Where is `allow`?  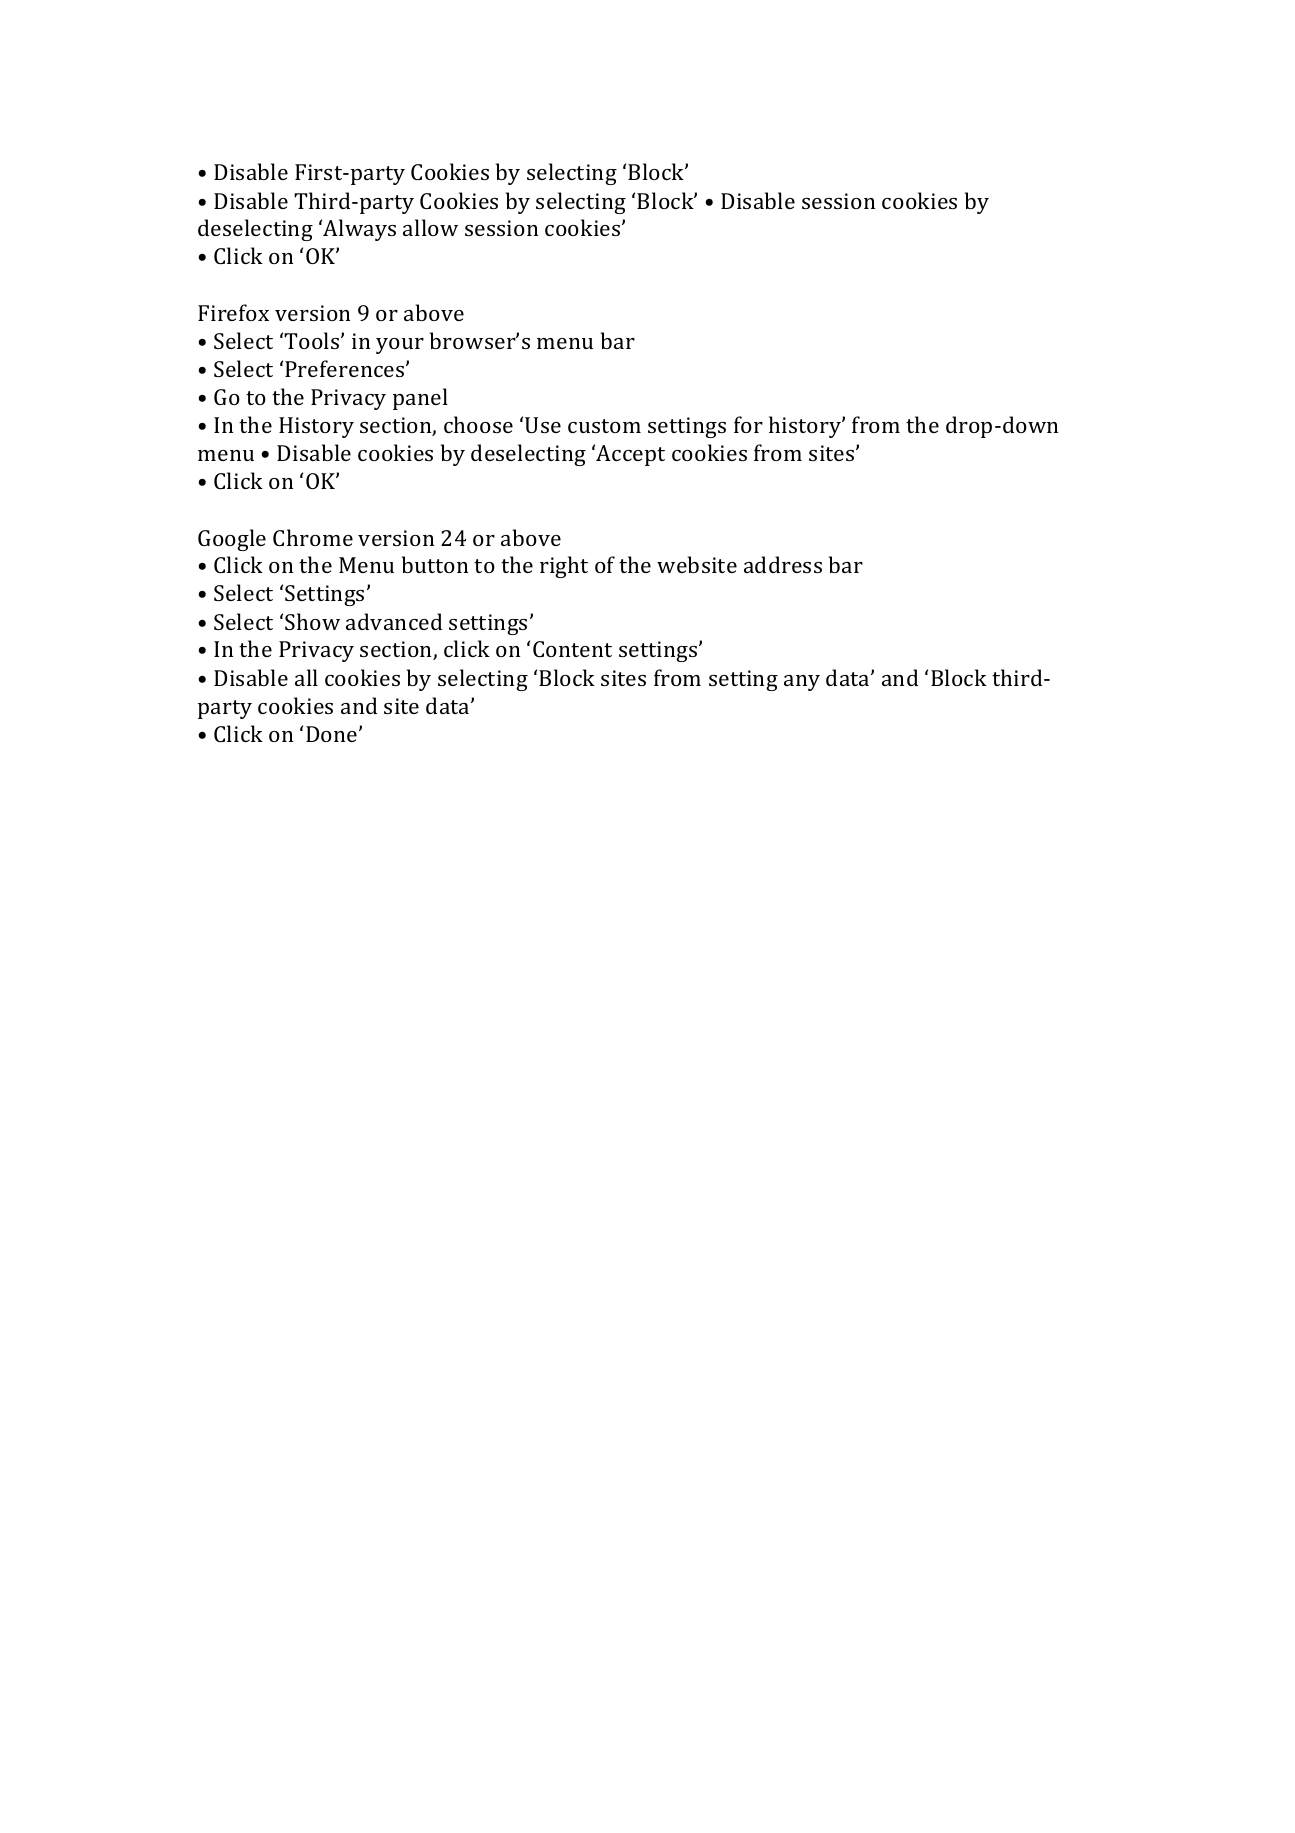
allow is located at coordinates (430, 227).
